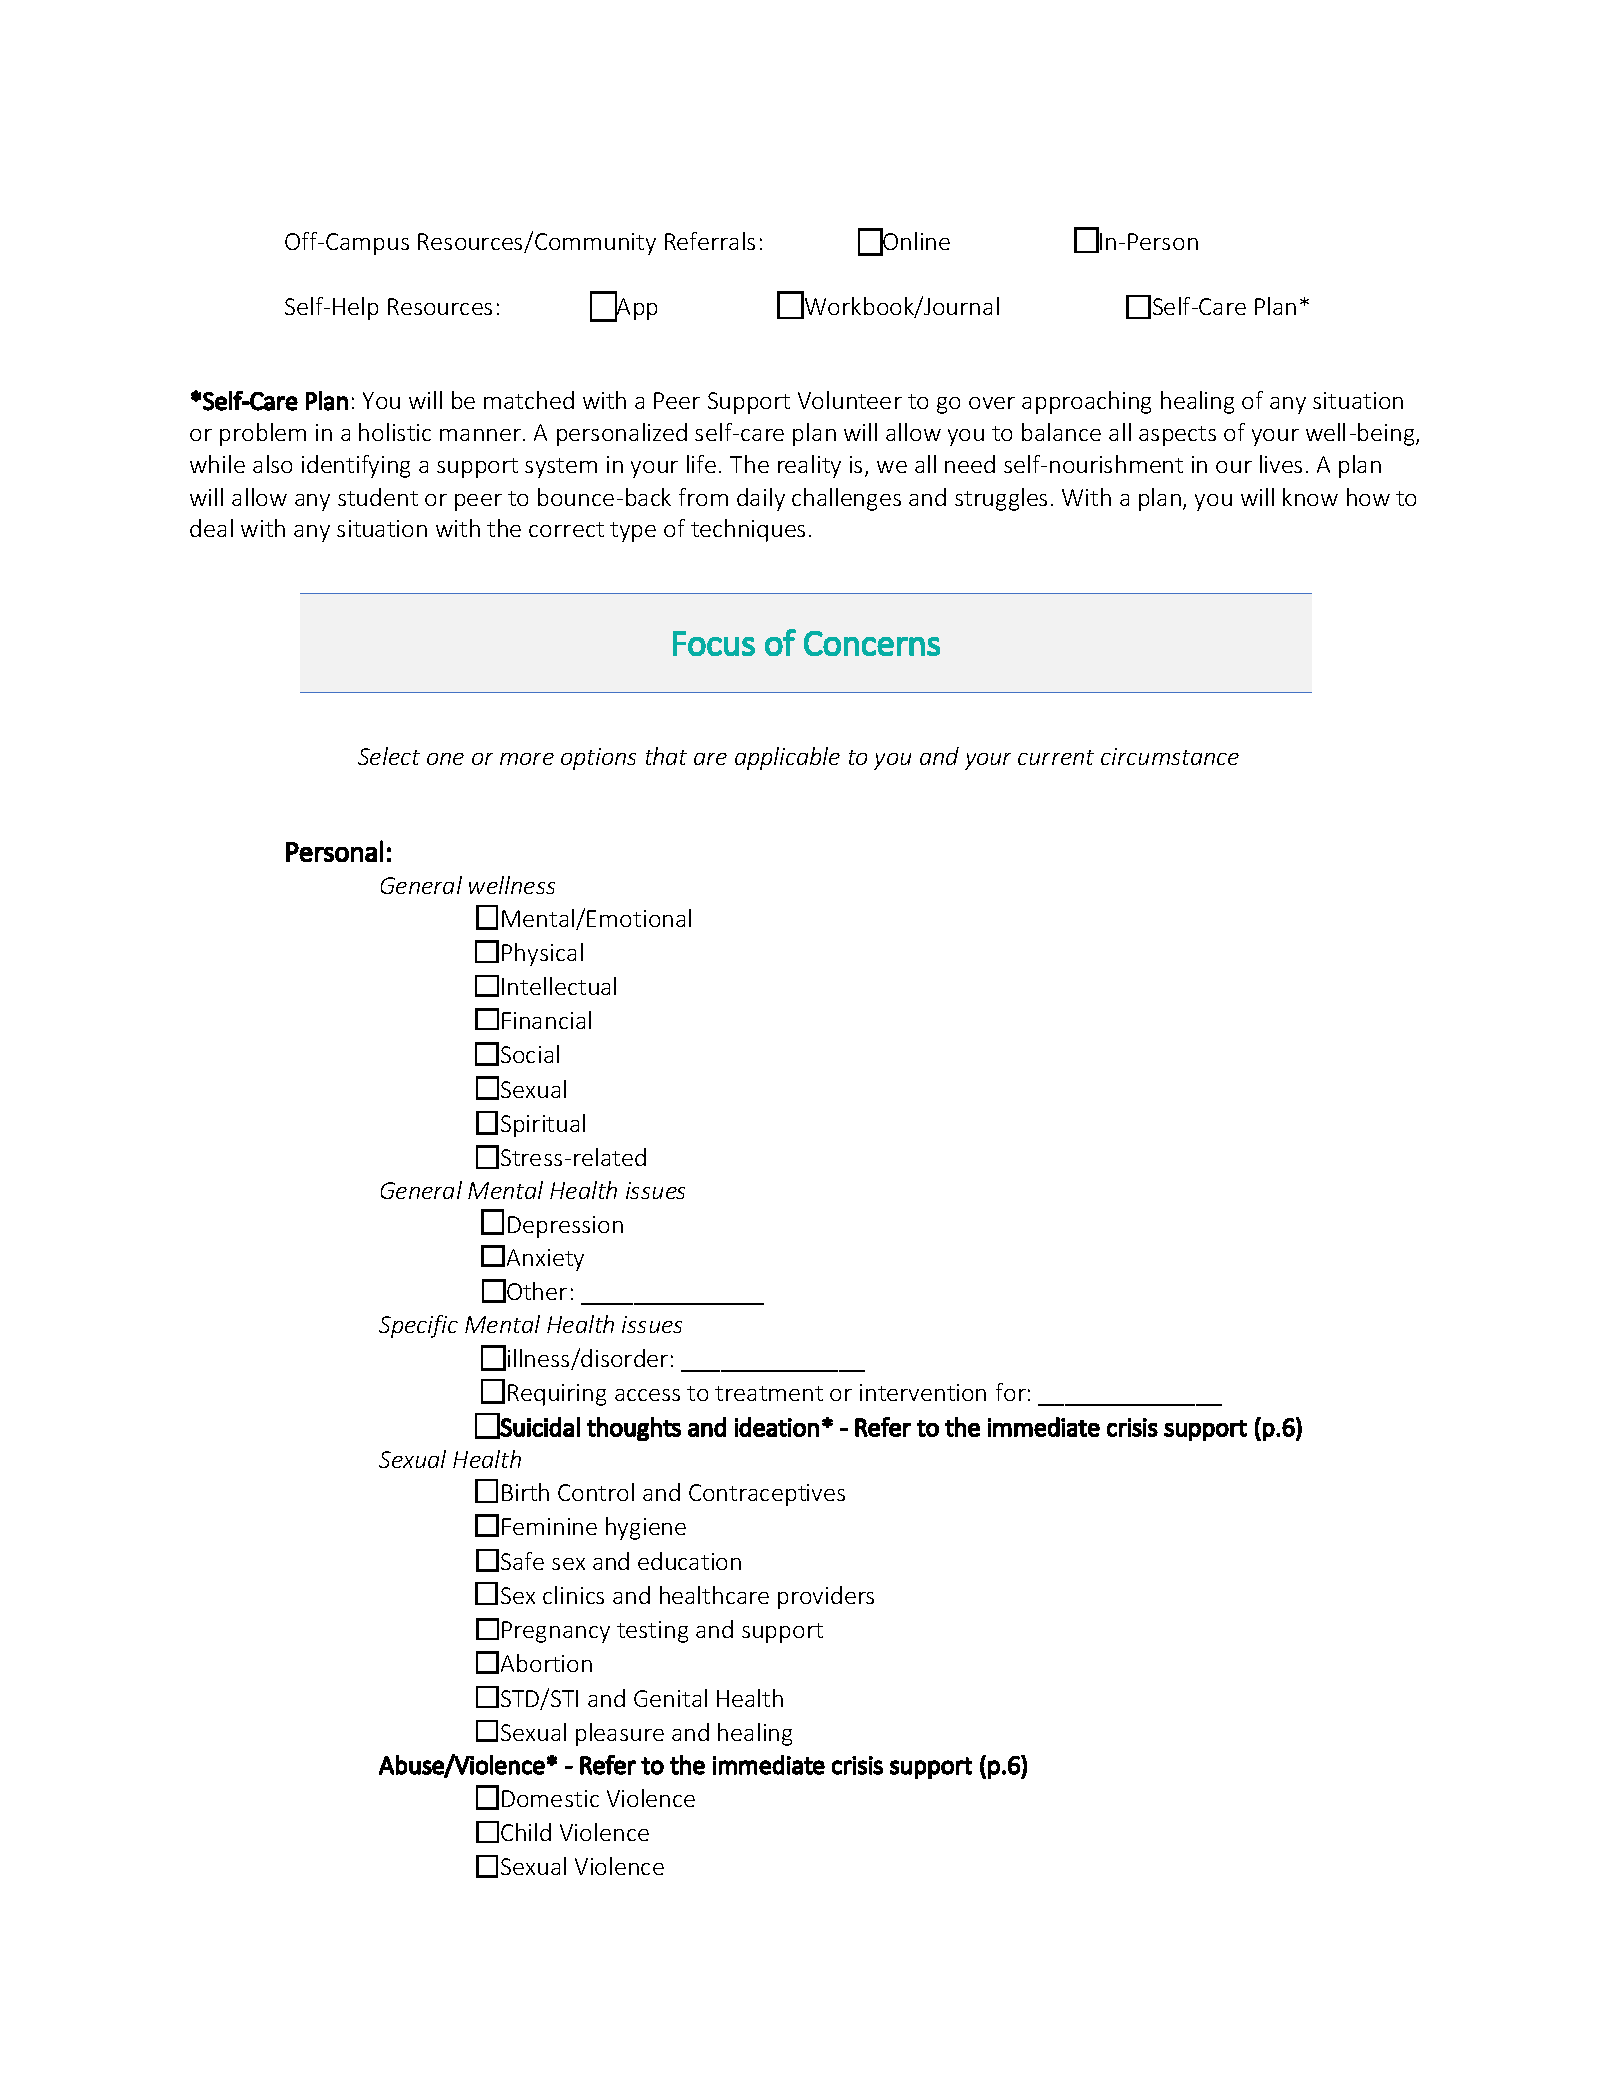  Describe the element at coordinates (526, 1832) in the screenshot. I see `Child` at that location.
